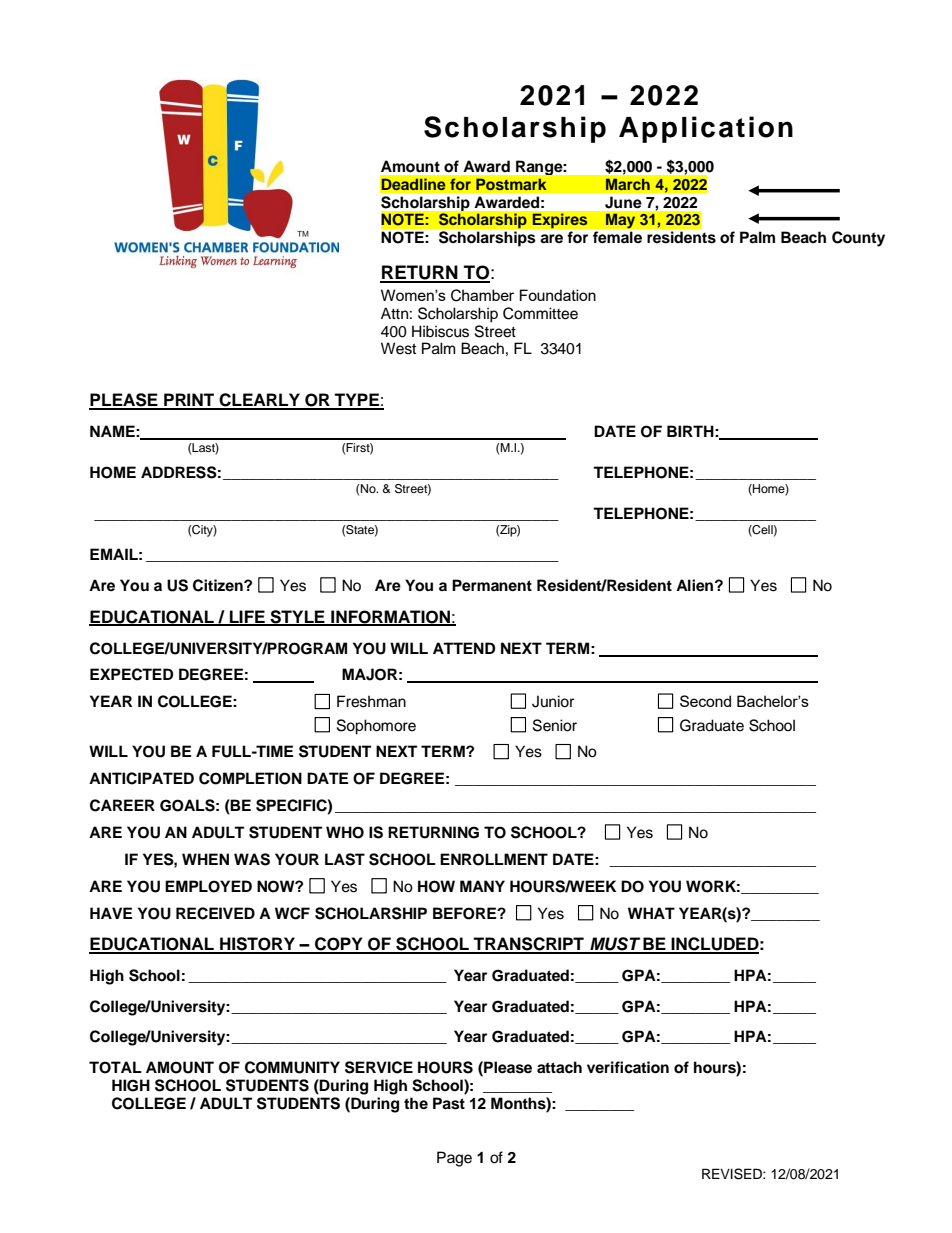  I want to click on CLEARLY, so click(260, 401).
